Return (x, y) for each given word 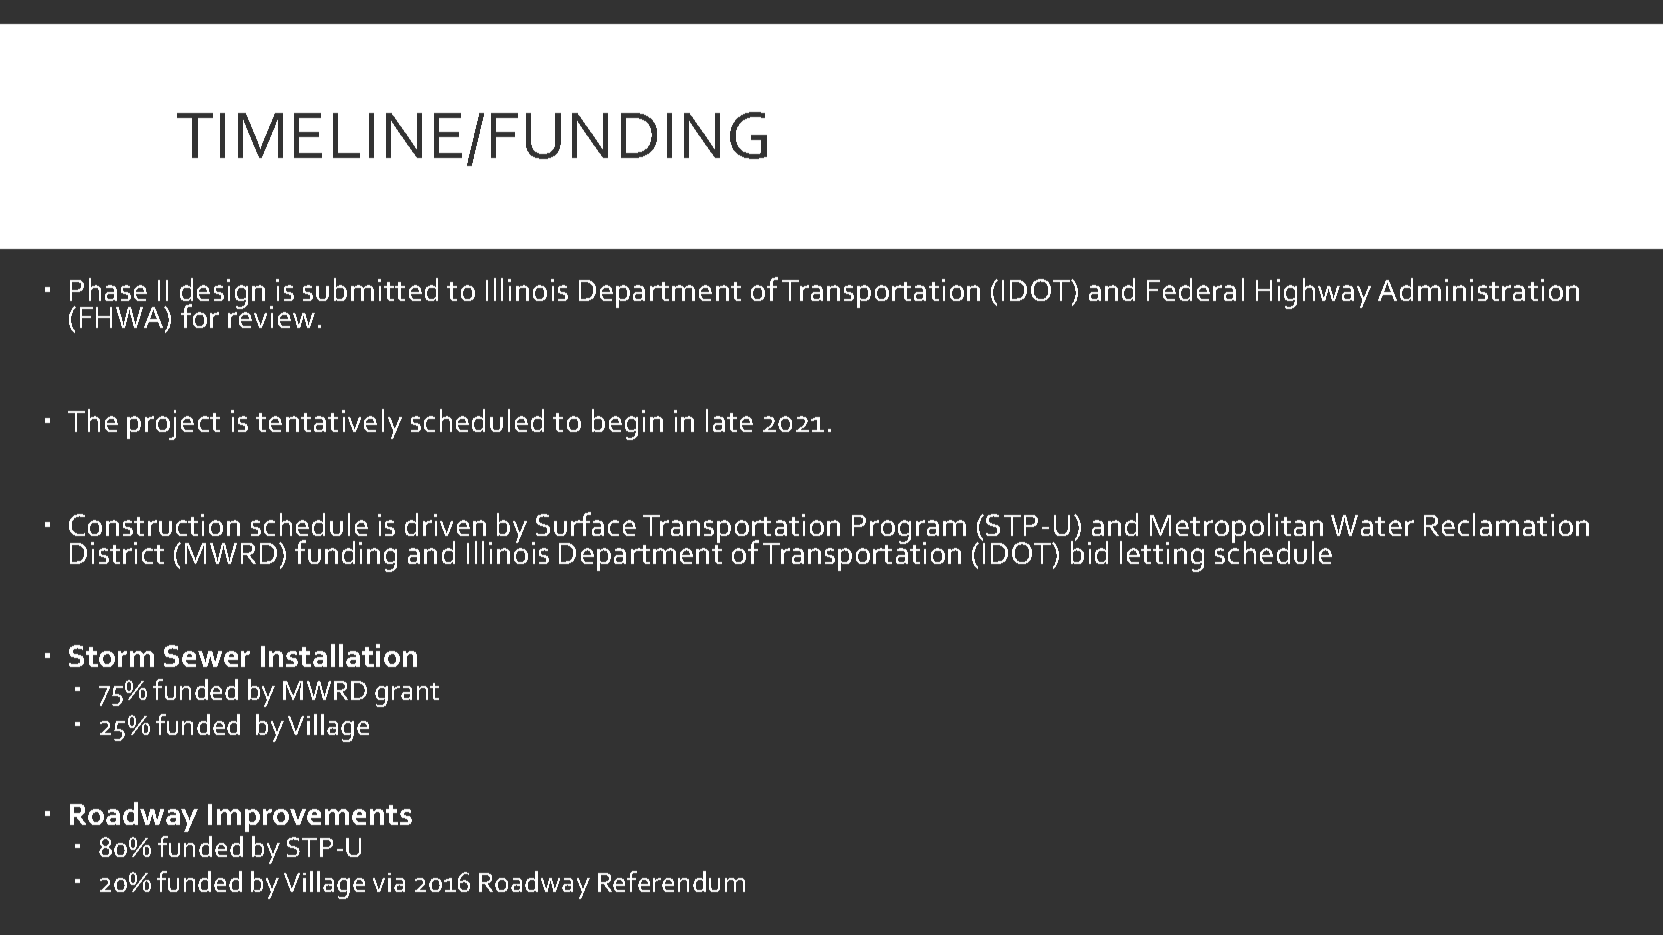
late (729, 420)
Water (1372, 525)
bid (1089, 551)
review (271, 316)
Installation (339, 655)
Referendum (671, 881)
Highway (1313, 293)
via (389, 882)
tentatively (329, 424)
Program (909, 531)
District (117, 553)
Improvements (310, 818)
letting (1162, 556)
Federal (1195, 289)
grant (407, 695)
